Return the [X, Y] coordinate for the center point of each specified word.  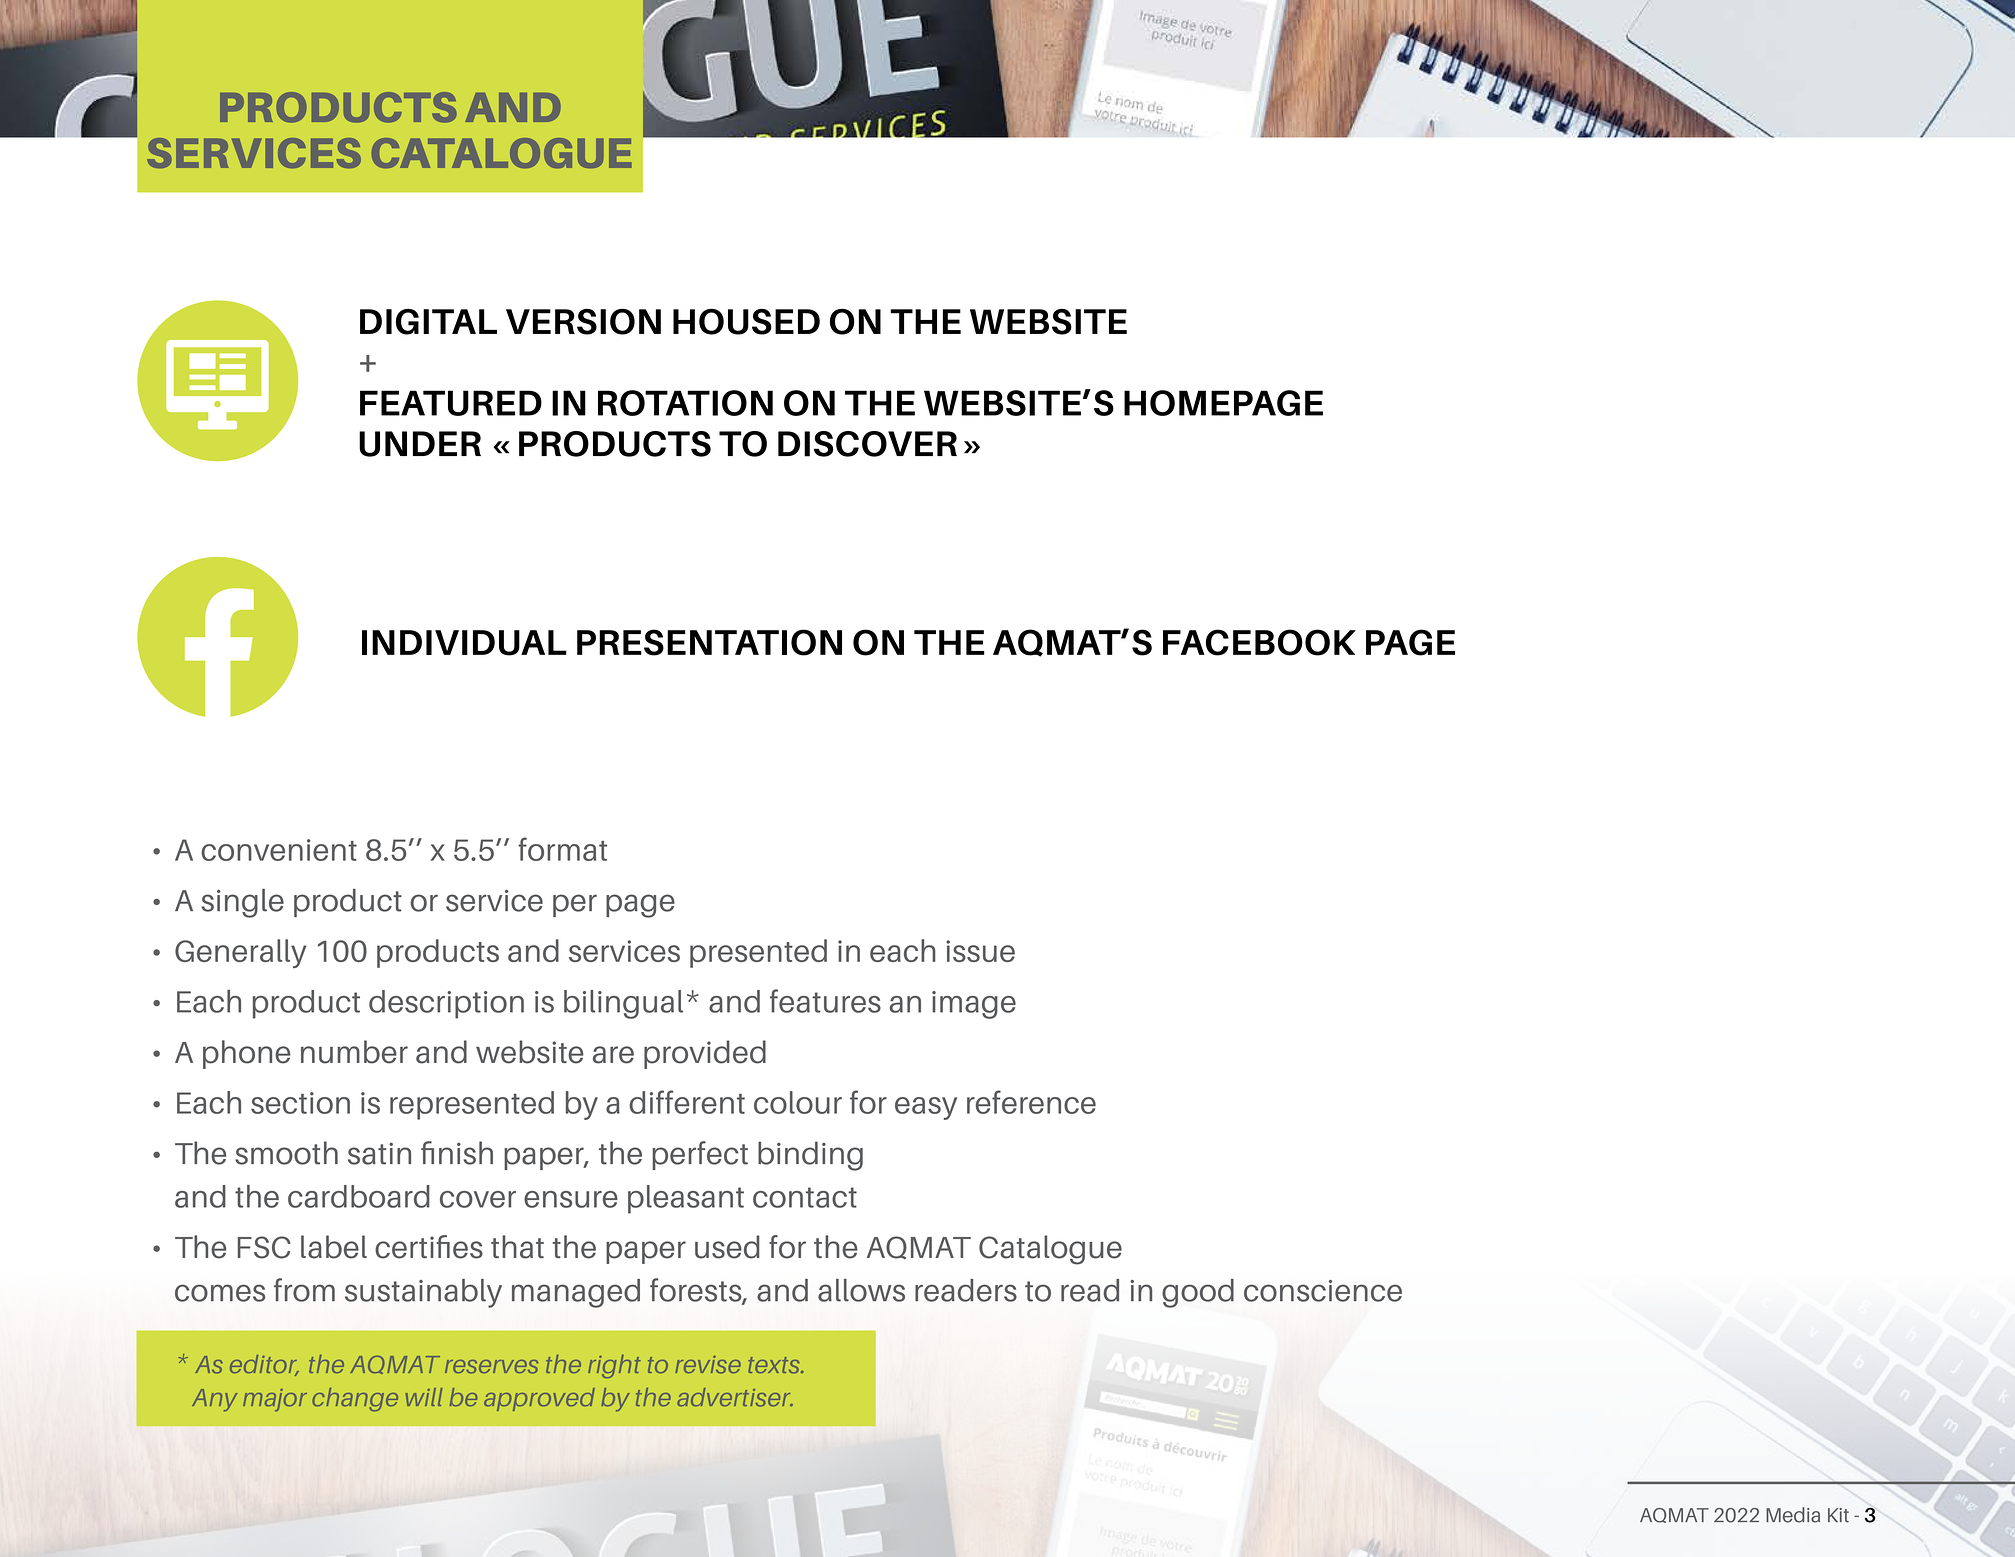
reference [1031, 1102]
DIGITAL [428, 322]
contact [805, 1197]
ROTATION [685, 403]
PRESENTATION [709, 642]
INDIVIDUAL [464, 643]
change [355, 1400]
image [974, 1005]
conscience [1323, 1291]
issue [980, 951]
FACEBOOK [1259, 642]
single [242, 903]
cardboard [359, 1196]
